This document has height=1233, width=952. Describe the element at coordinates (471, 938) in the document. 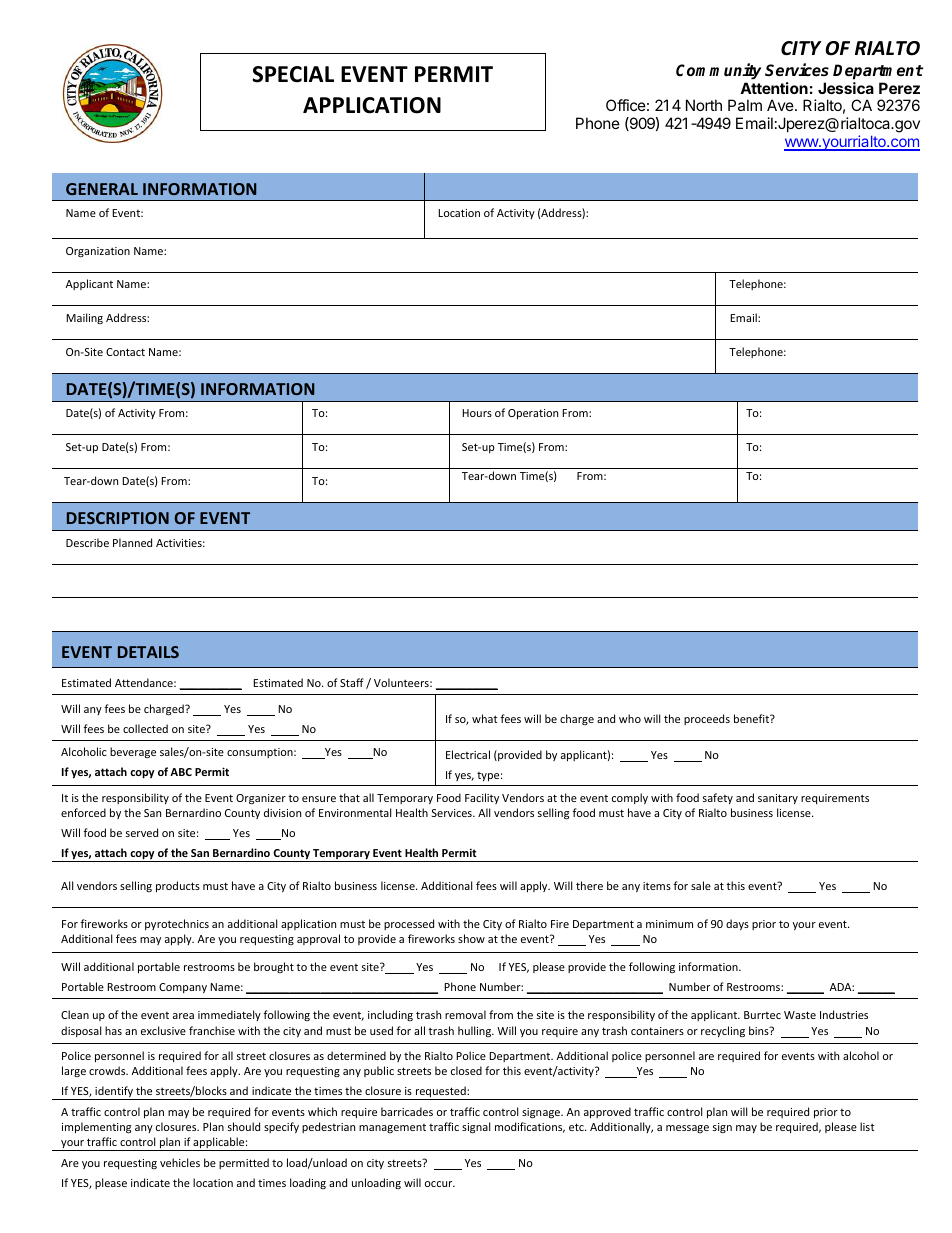

I see `show` at that location.
